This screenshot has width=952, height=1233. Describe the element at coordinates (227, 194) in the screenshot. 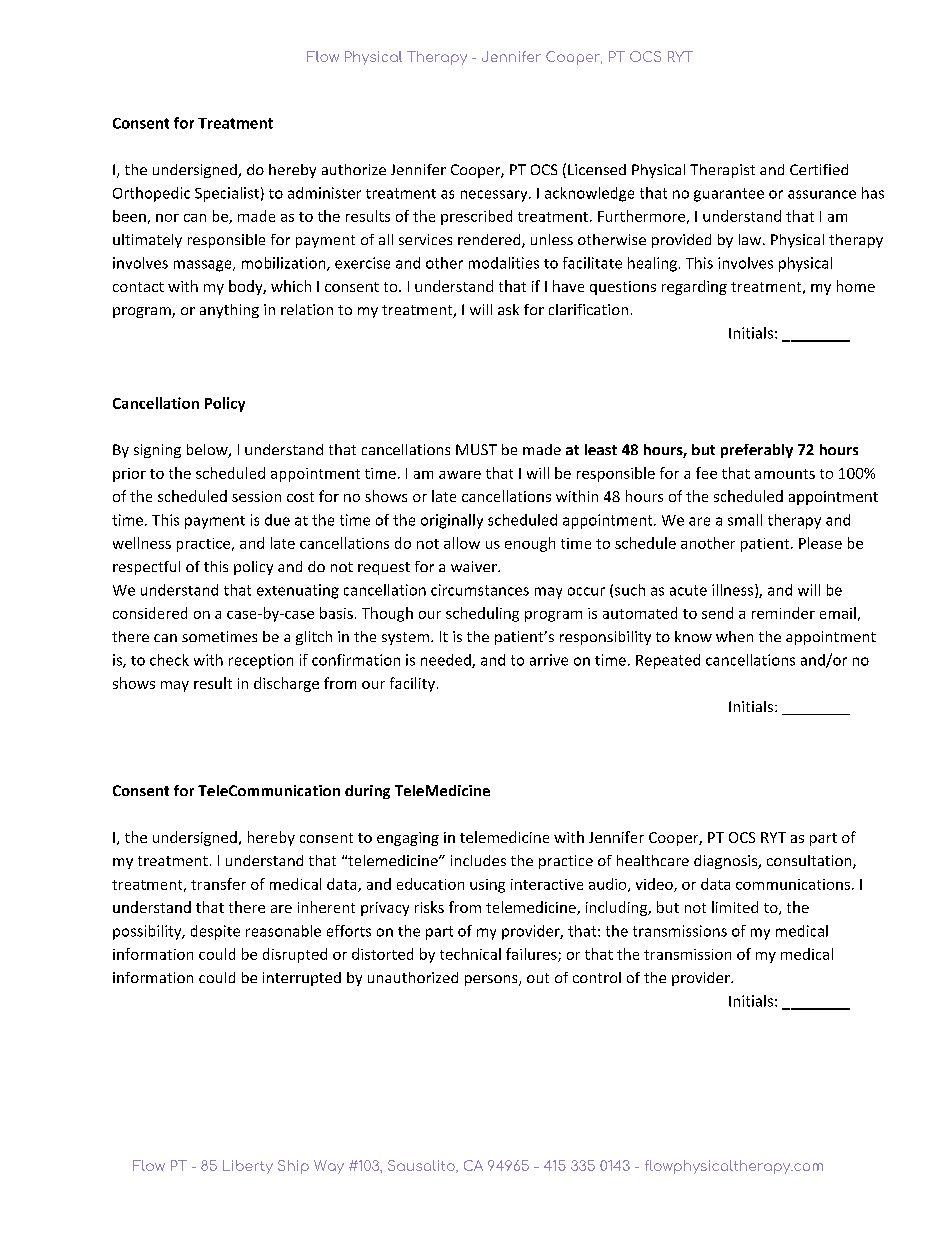

I see `Specialist` at that location.
